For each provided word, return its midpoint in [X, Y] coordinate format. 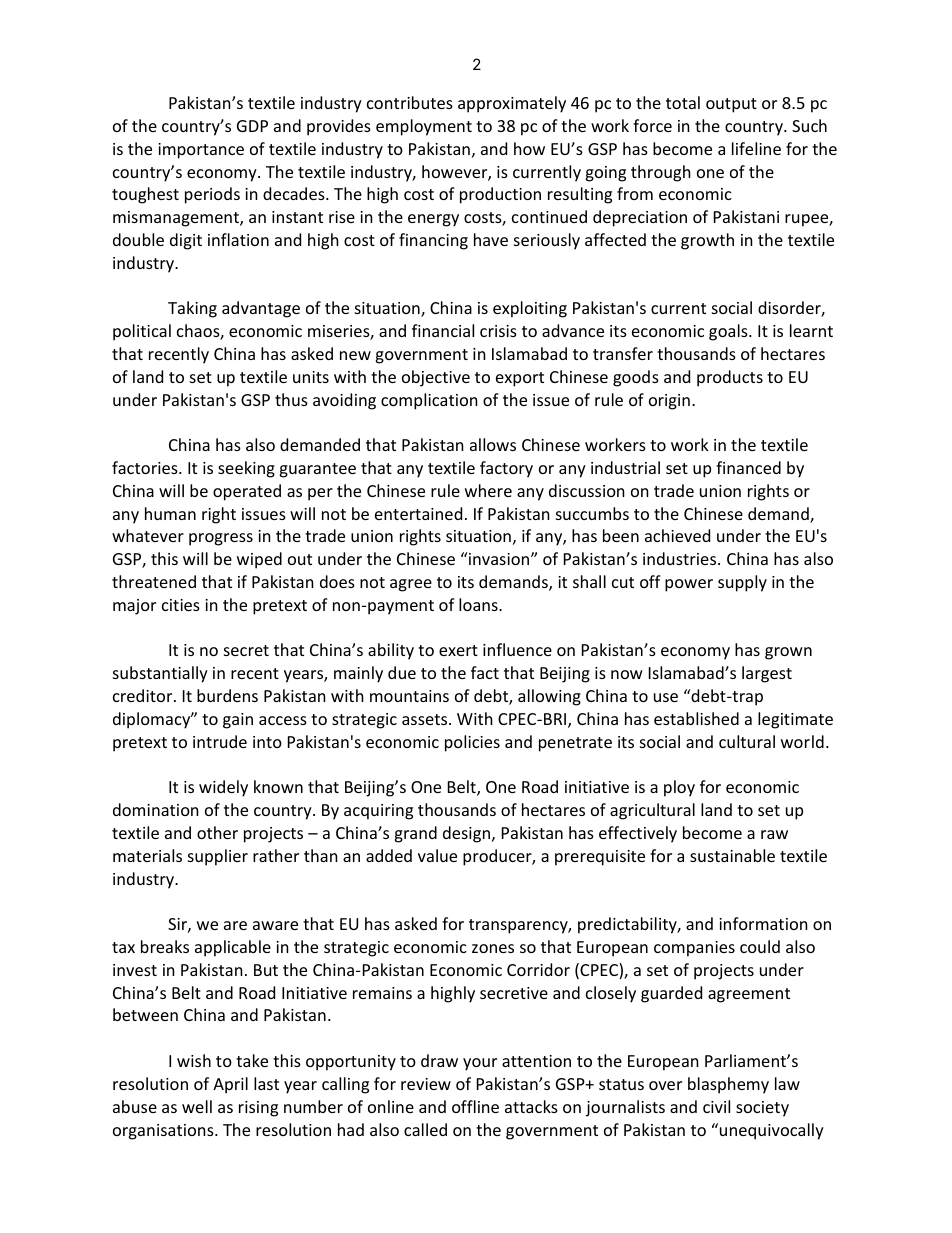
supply [742, 583]
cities [181, 605]
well [197, 1106]
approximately [512, 104]
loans [479, 604]
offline [475, 1106]
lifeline [756, 148]
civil [716, 1106]
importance [201, 151]
